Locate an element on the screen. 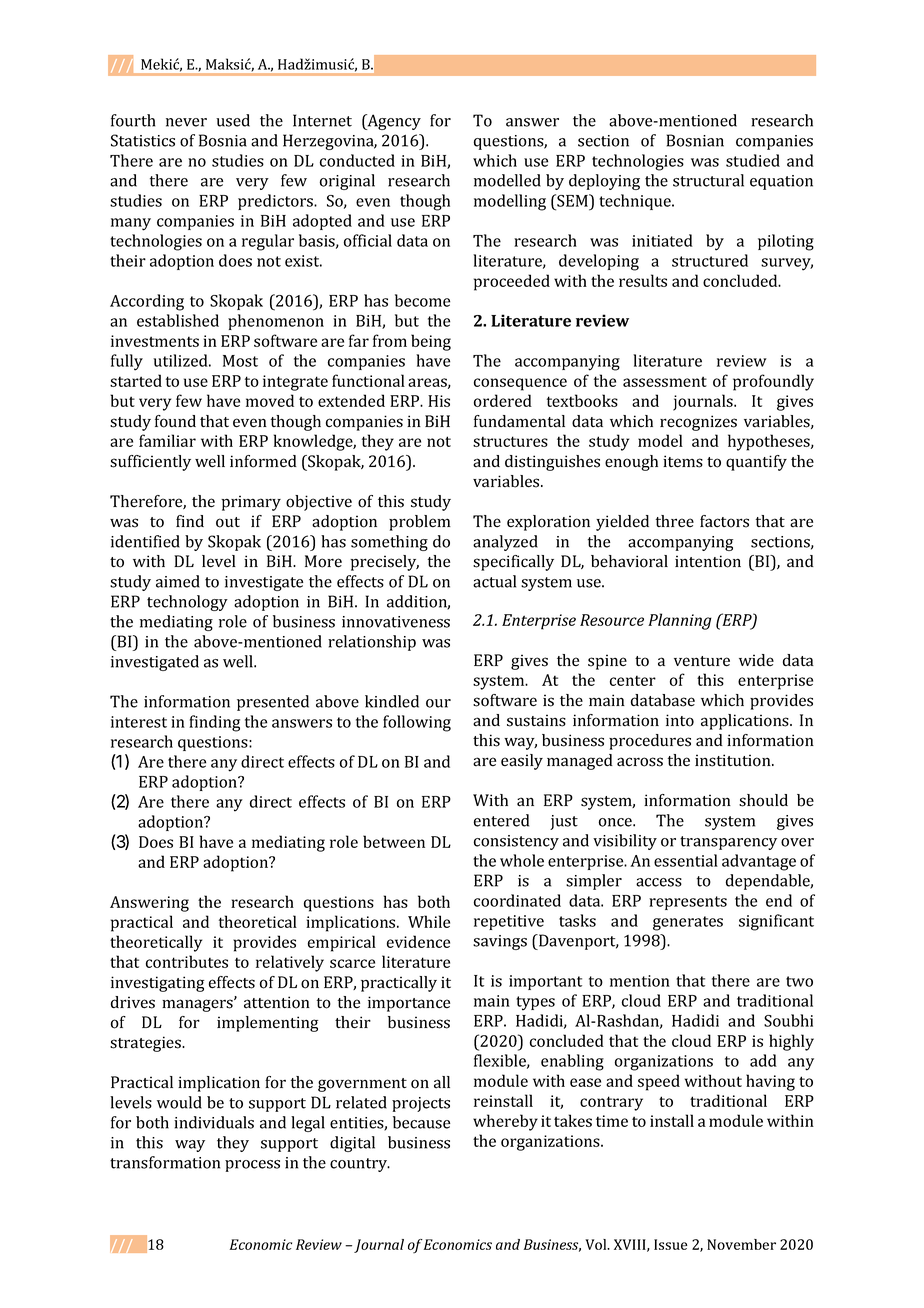 The height and width of the screenshot is (1308, 924). process is located at coordinates (252, 1166).
